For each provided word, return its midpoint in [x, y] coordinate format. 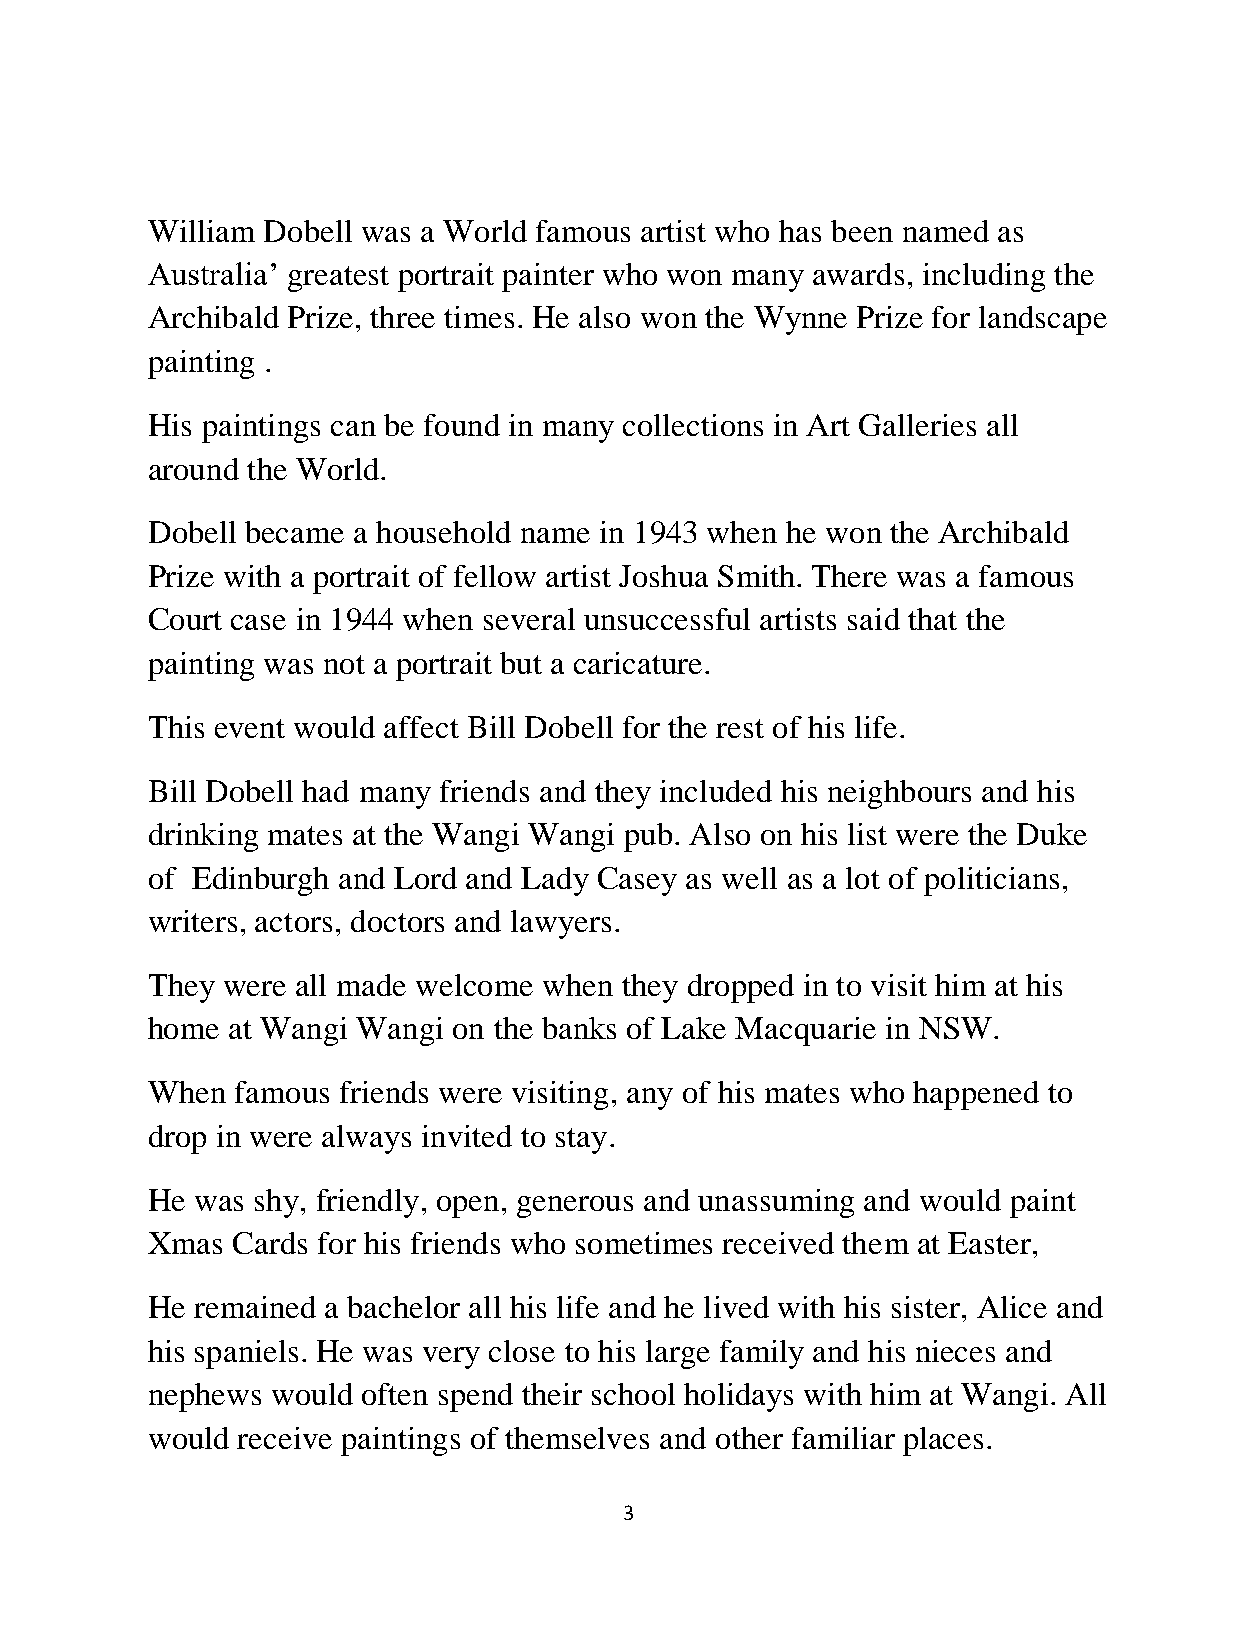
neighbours [899, 794]
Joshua [663, 576]
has [800, 231]
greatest [338, 279]
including [984, 277]
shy [277, 1203]
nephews [205, 1397]
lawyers [561, 924]
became [294, 532]
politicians [991, 881]
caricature [638, 663]
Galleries [917, 425]
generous [575, 1207]
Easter [991, 1243]
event [250, 728]
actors [293, 922]
